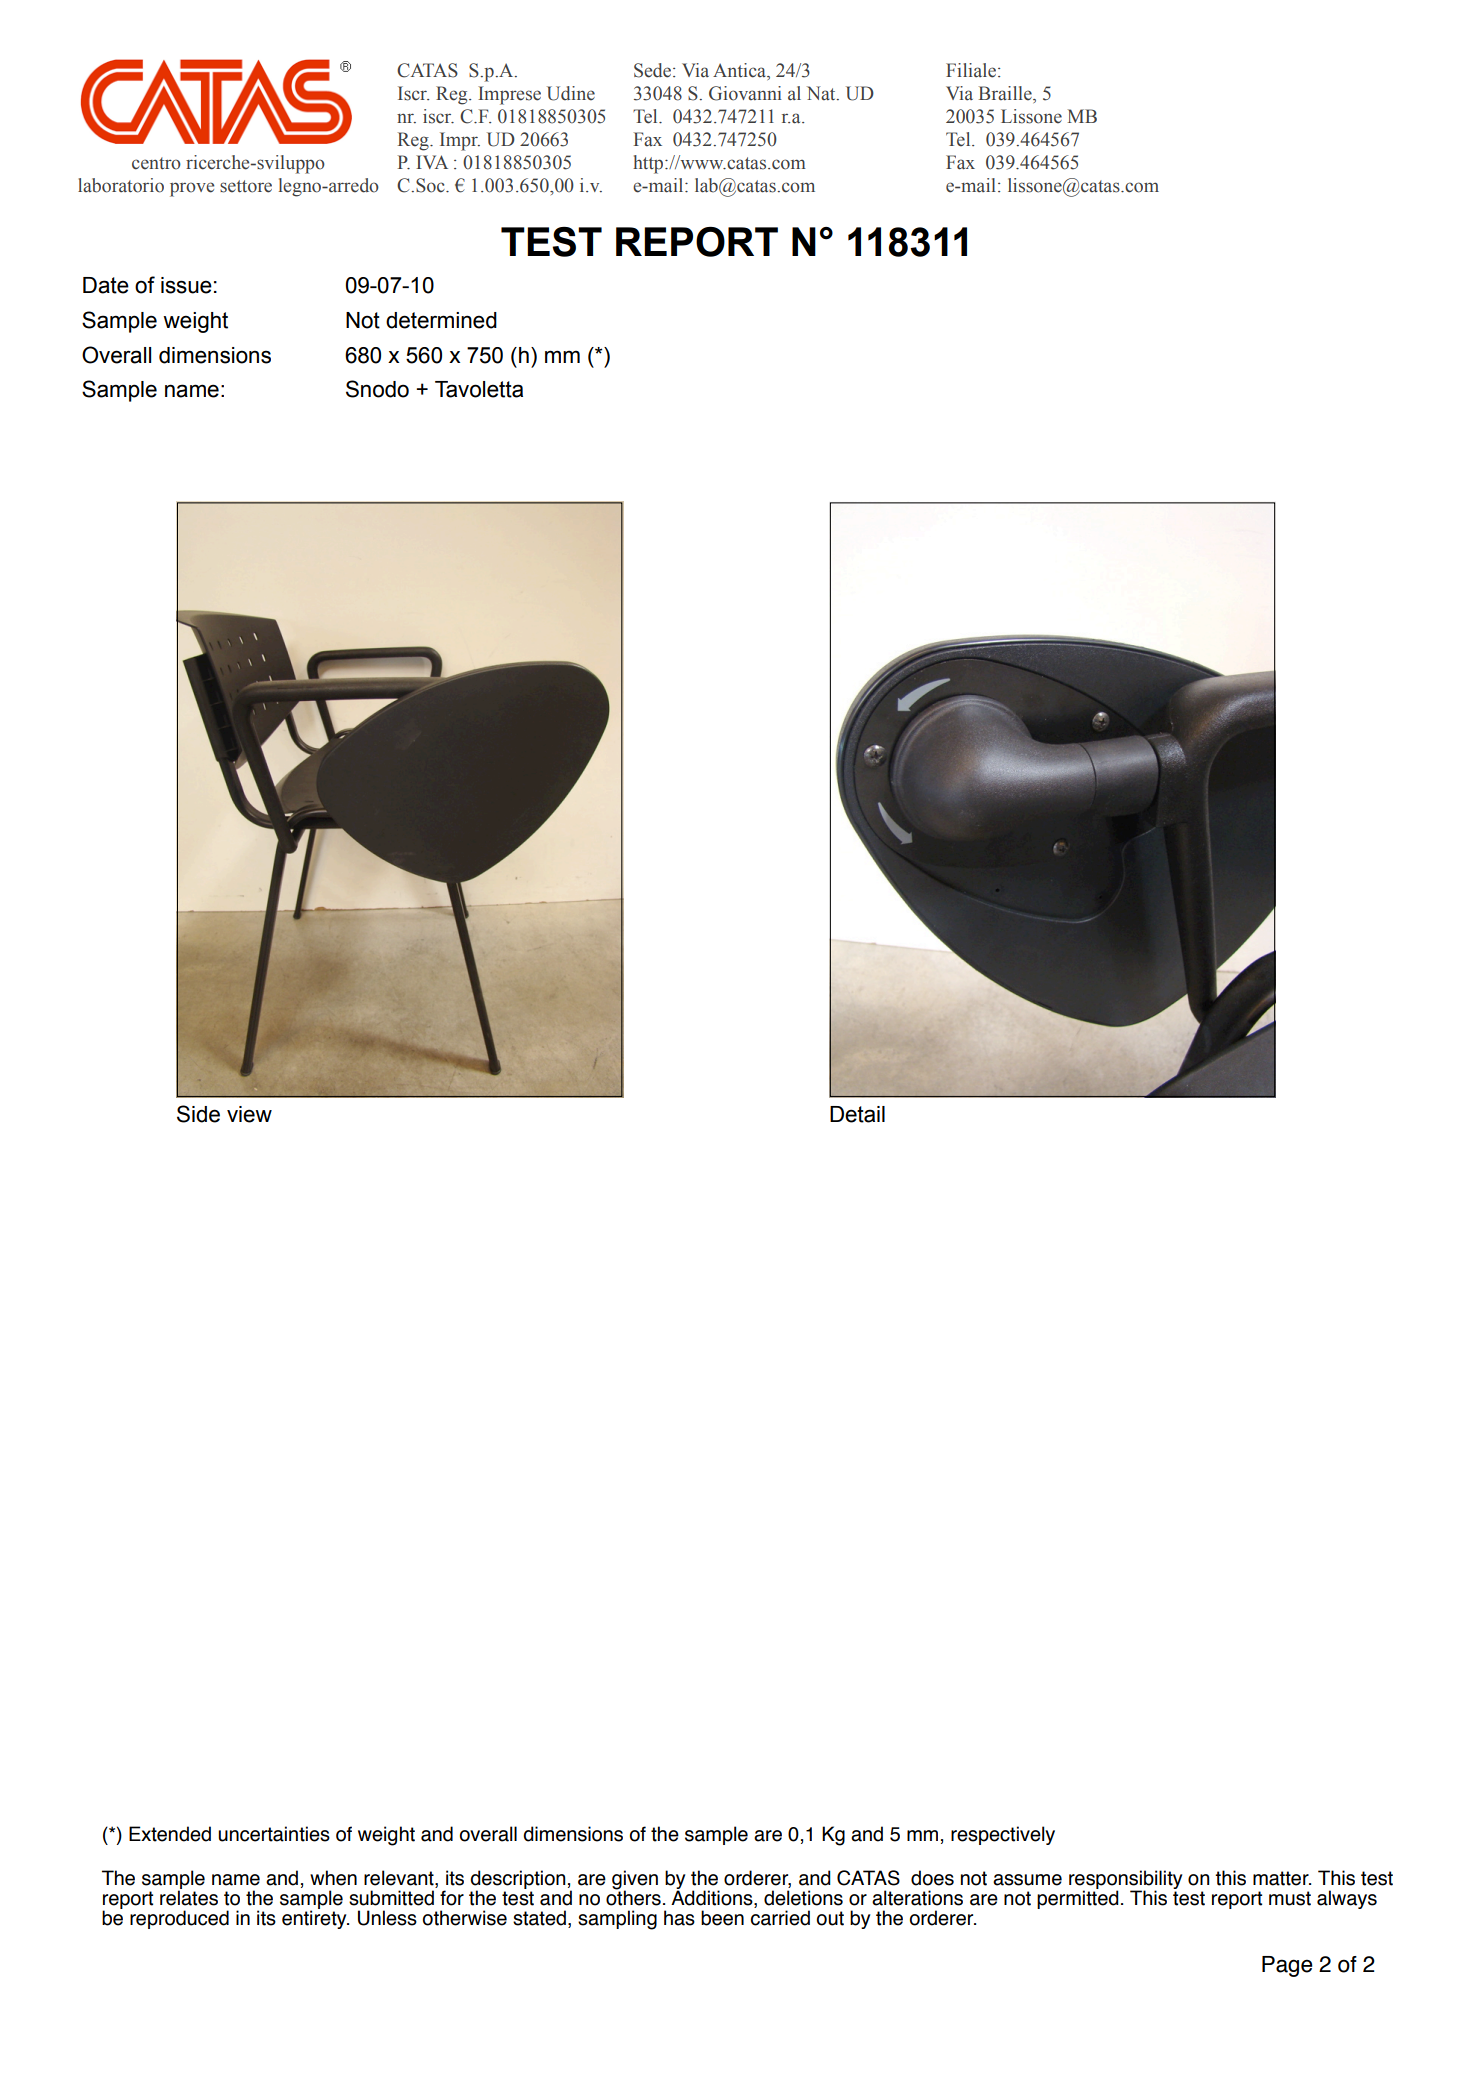 This image has width=1477, height=2091. What do you see at coordinates (745, 93) in the image?
I see `Giovanni` at bounding box center [745, 93].
